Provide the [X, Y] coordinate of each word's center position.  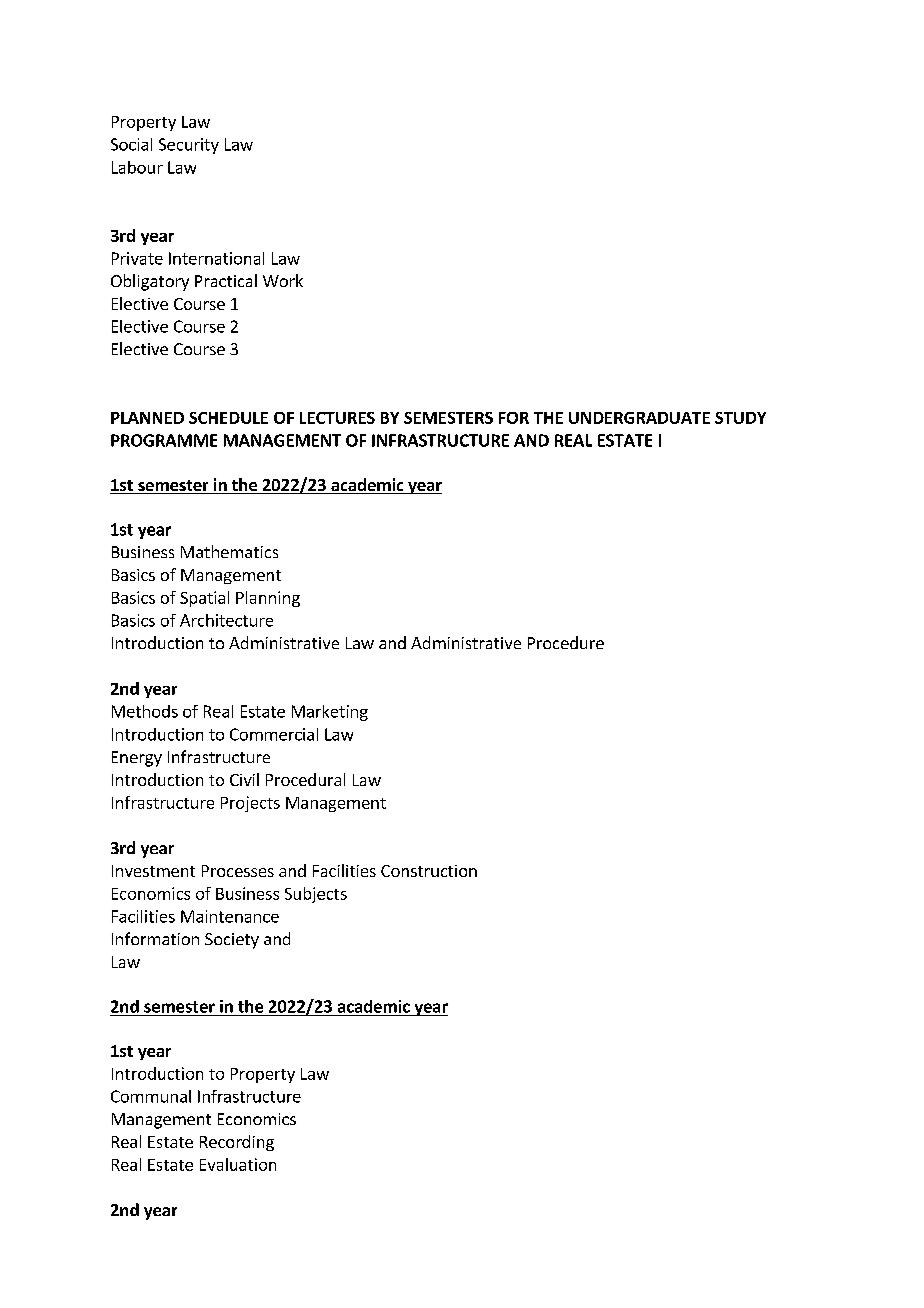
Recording [237, 1143]
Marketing [330, 713]
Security [189, 146]
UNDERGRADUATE [639, 418]
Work [283, 280]
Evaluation [238, 1164]
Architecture [226, 620]
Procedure [566, 642]
